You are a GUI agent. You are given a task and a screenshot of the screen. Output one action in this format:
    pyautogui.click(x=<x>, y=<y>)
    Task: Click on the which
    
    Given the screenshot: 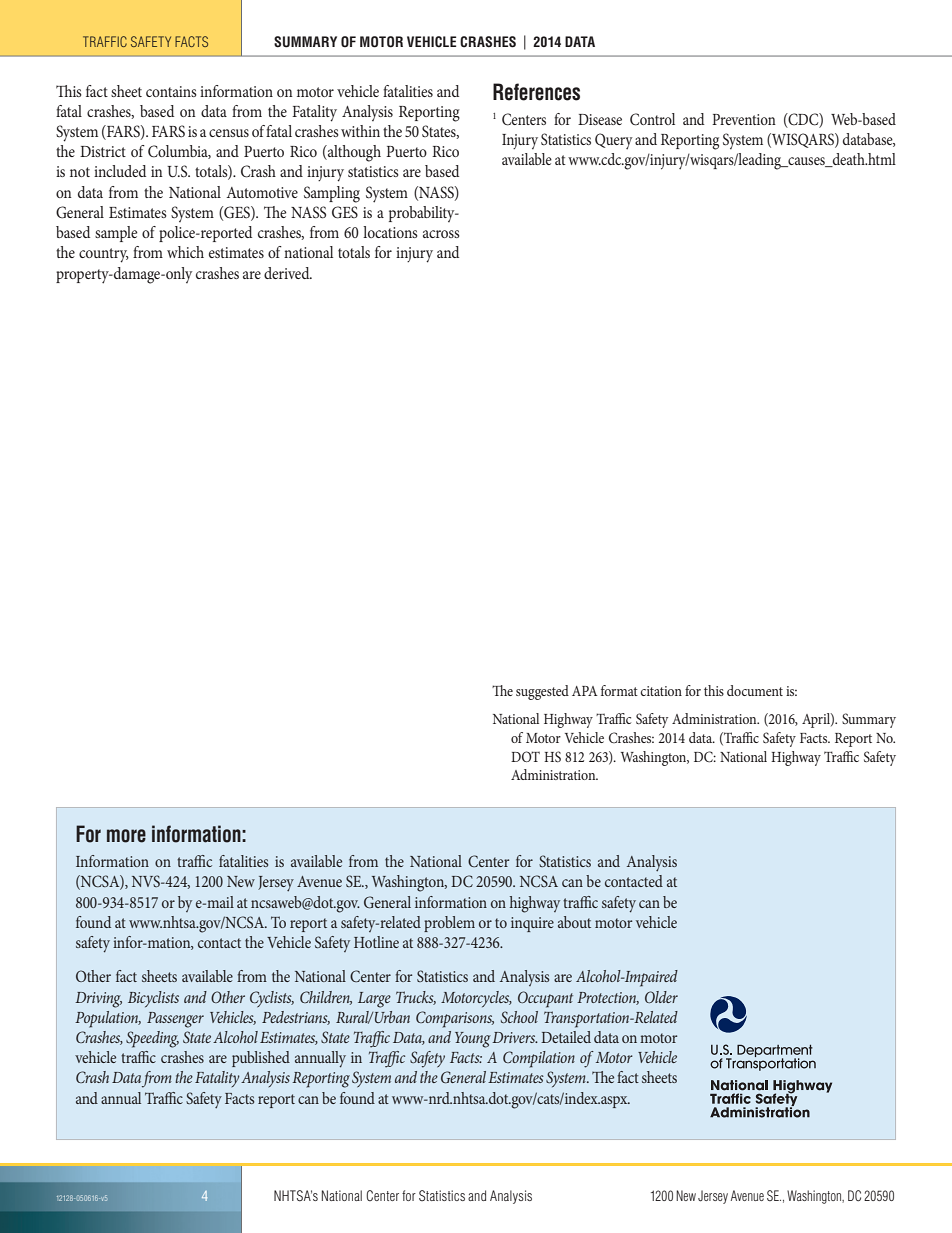 What is the action you would take?
    pyautogui.click(x=185, y=252)
